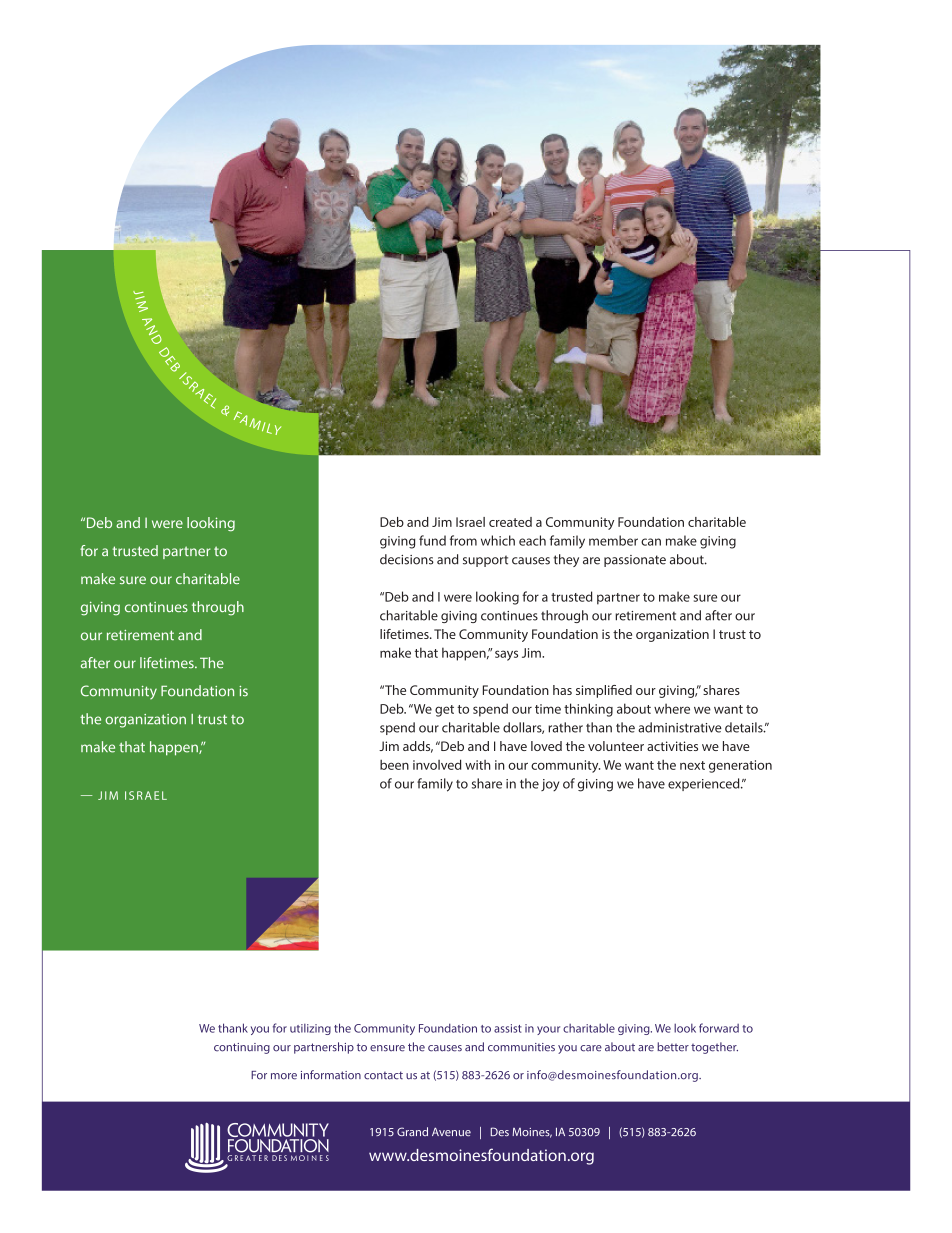 The image size is (952, 1233). I want to click on utilizing, so click(310, 1029).
